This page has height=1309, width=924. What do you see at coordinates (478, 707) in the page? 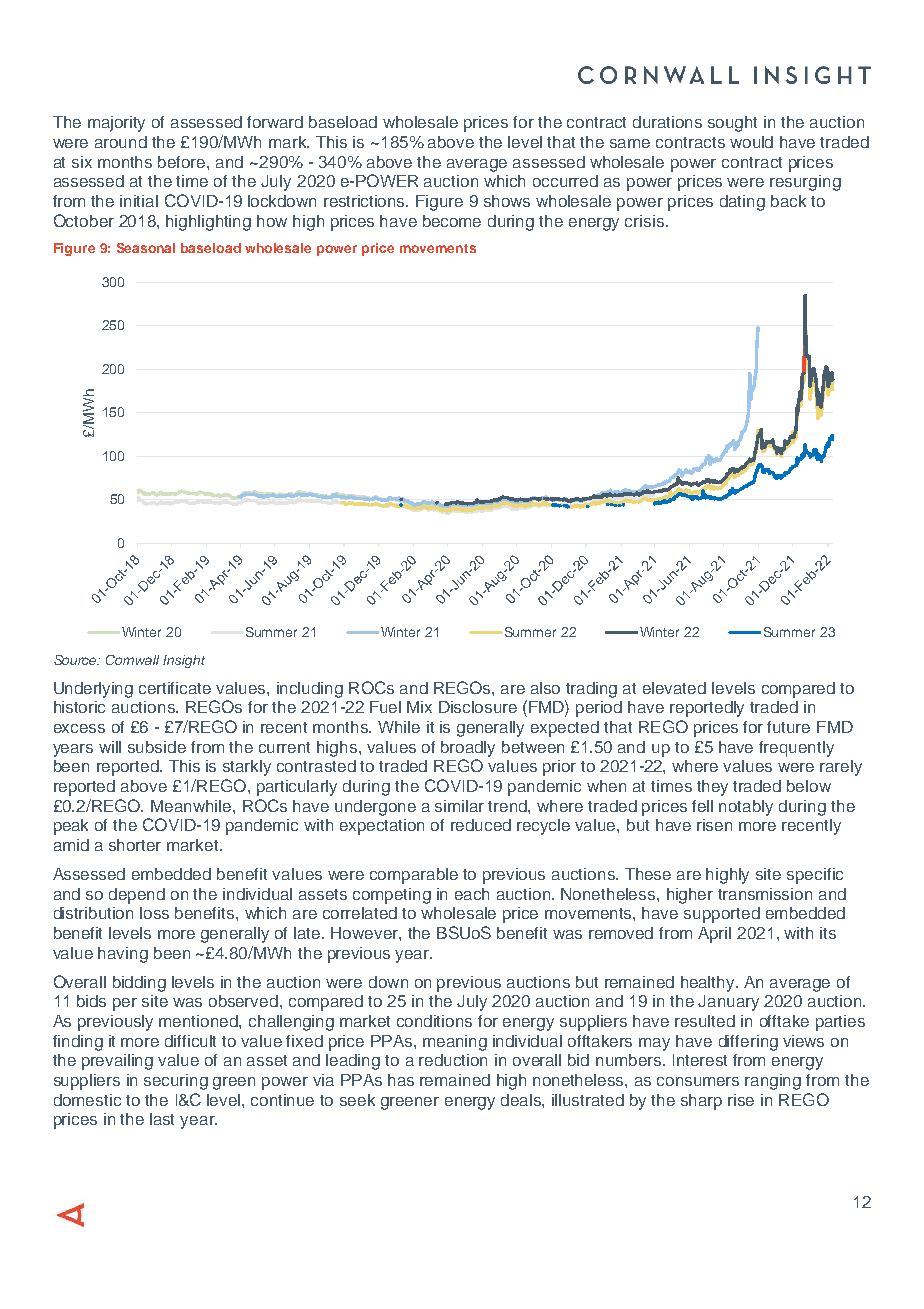
I see `Disclosure` at bounding box center [478, 707].
